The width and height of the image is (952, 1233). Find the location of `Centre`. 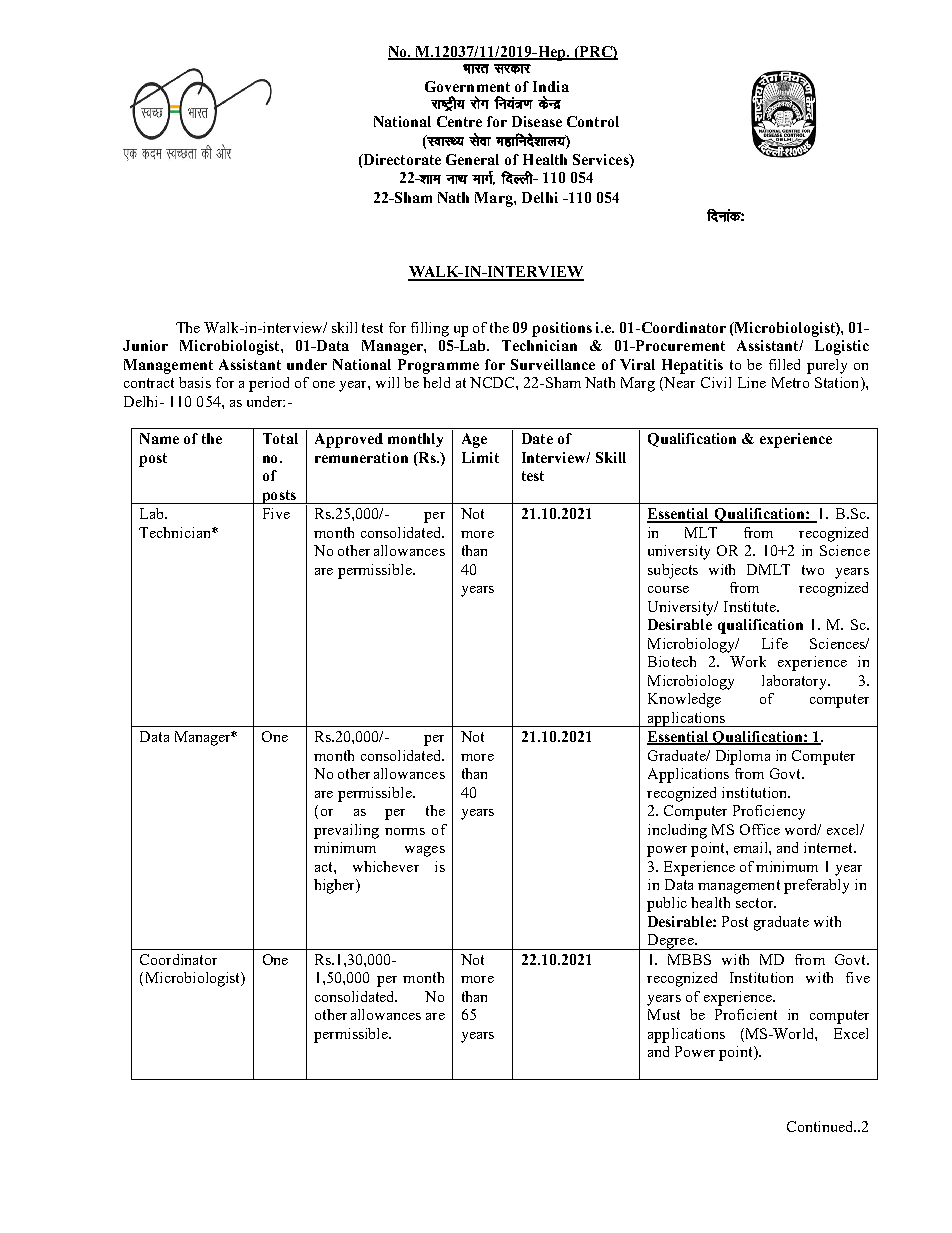

Centre is located at coordinates (459, 121).
